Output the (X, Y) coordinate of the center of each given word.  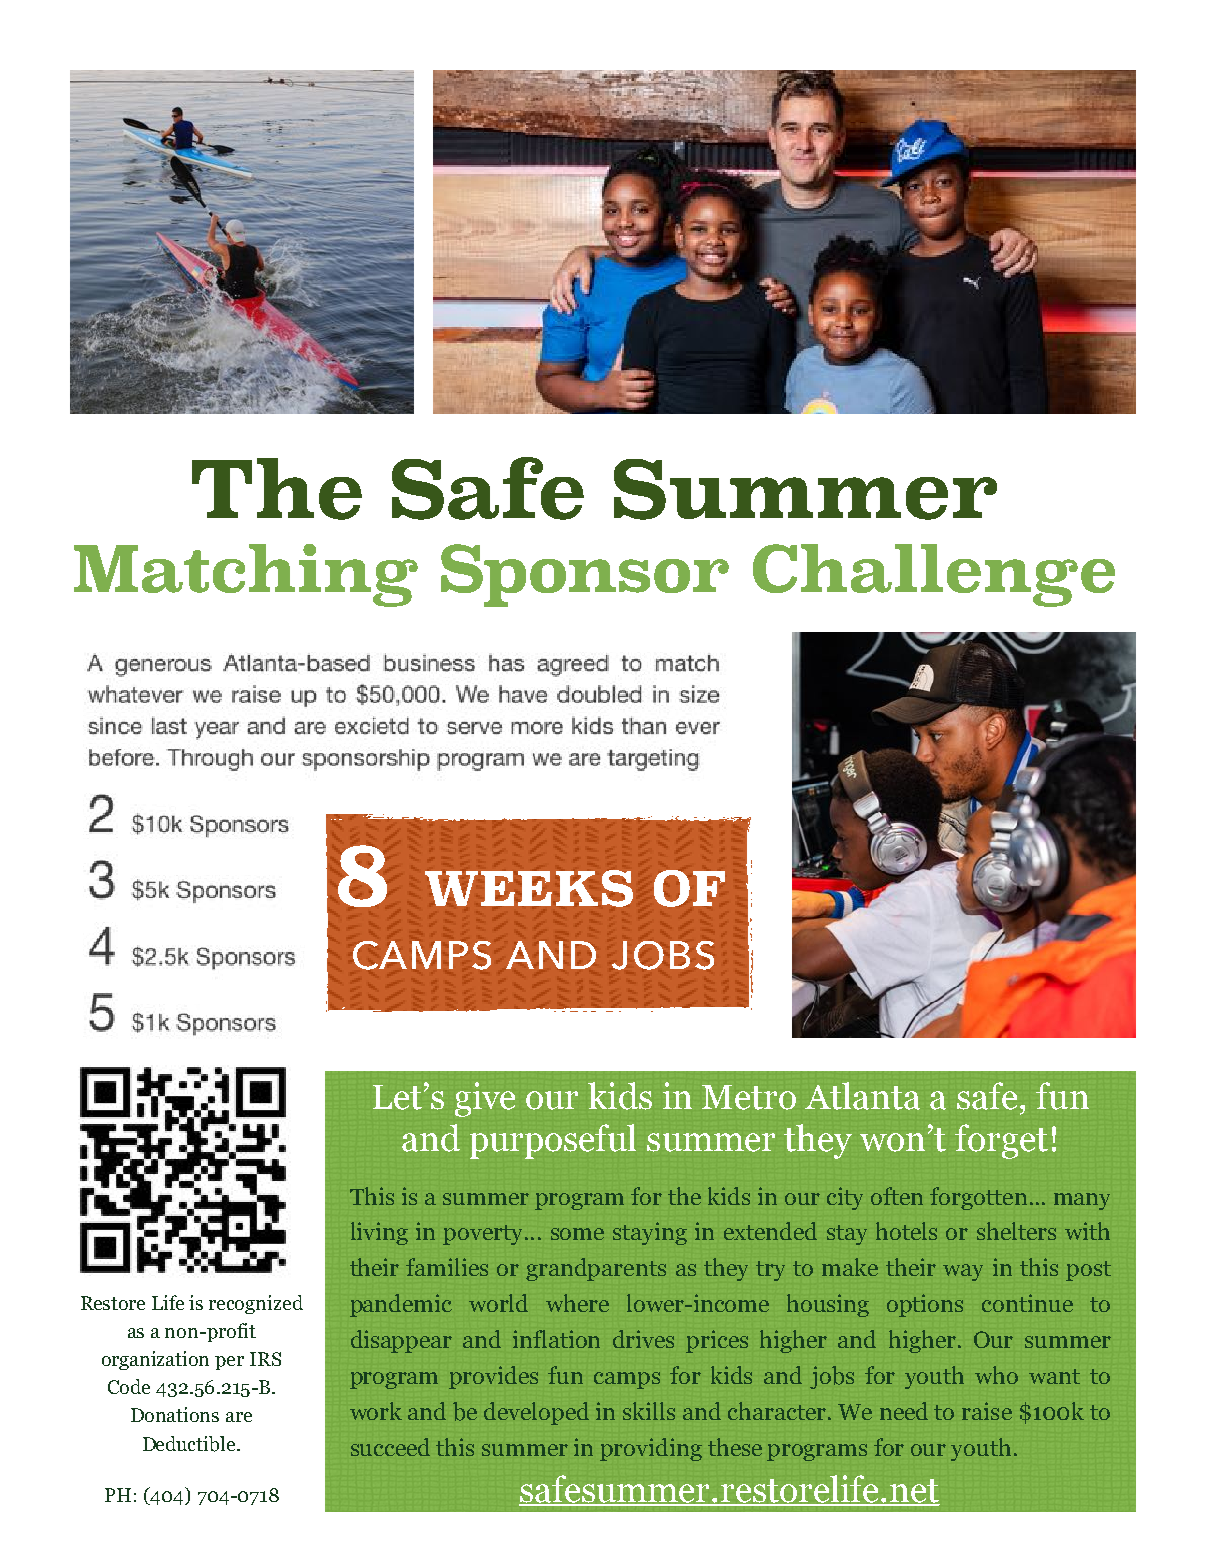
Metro (749, 1097)
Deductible (190, 1444)
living (379, 1233)
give (485, 1099)
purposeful (553, 1141)
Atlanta (862, 1096)
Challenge (934, 575)
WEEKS (529, 888)
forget (1001, 1141)
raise (987, 1411)
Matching (246, 575)
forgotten (978, 1198)
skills (649, 1411)
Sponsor (585, 575)
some (577, 1234)
